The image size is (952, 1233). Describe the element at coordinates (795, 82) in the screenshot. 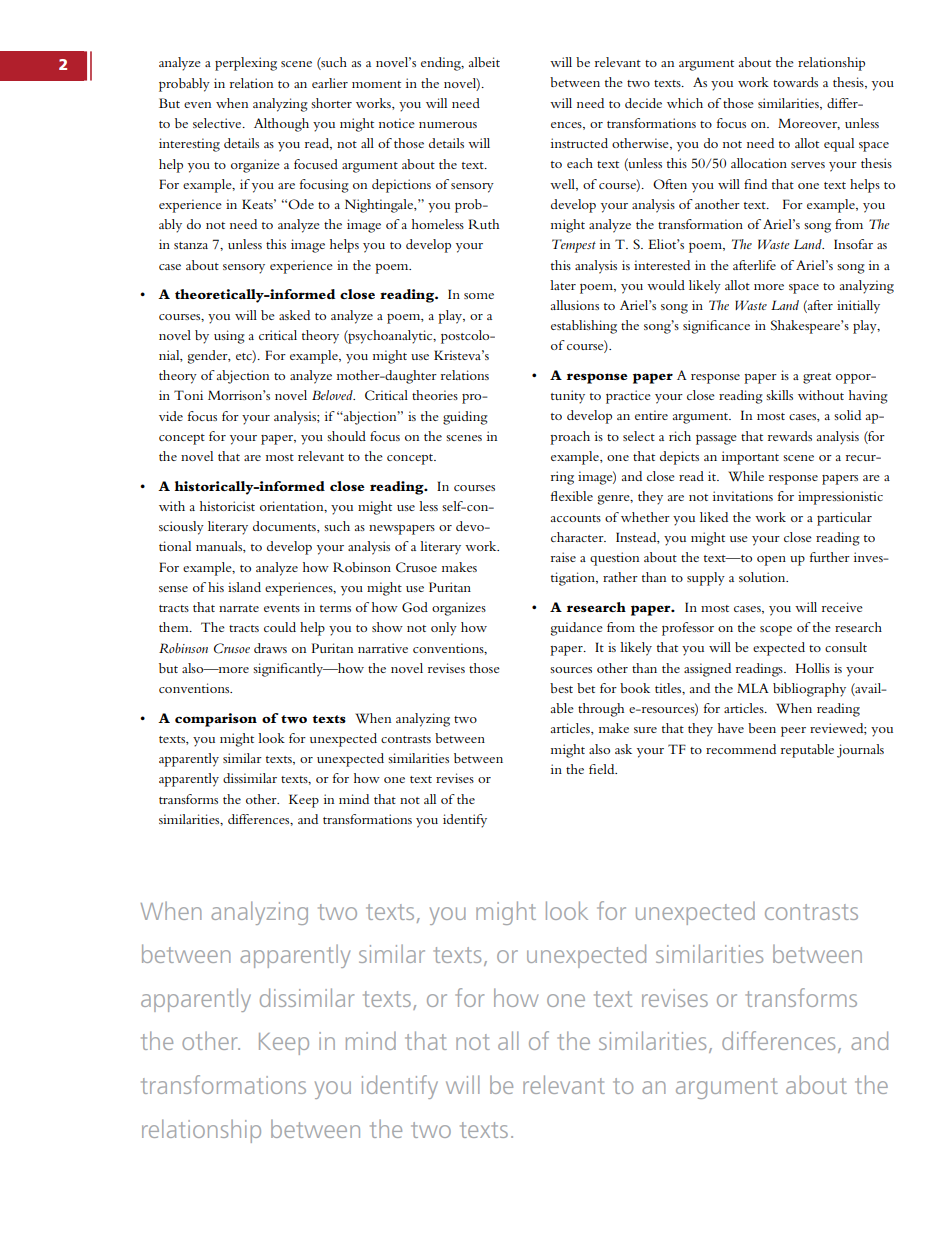

I see `towards` at that location.
